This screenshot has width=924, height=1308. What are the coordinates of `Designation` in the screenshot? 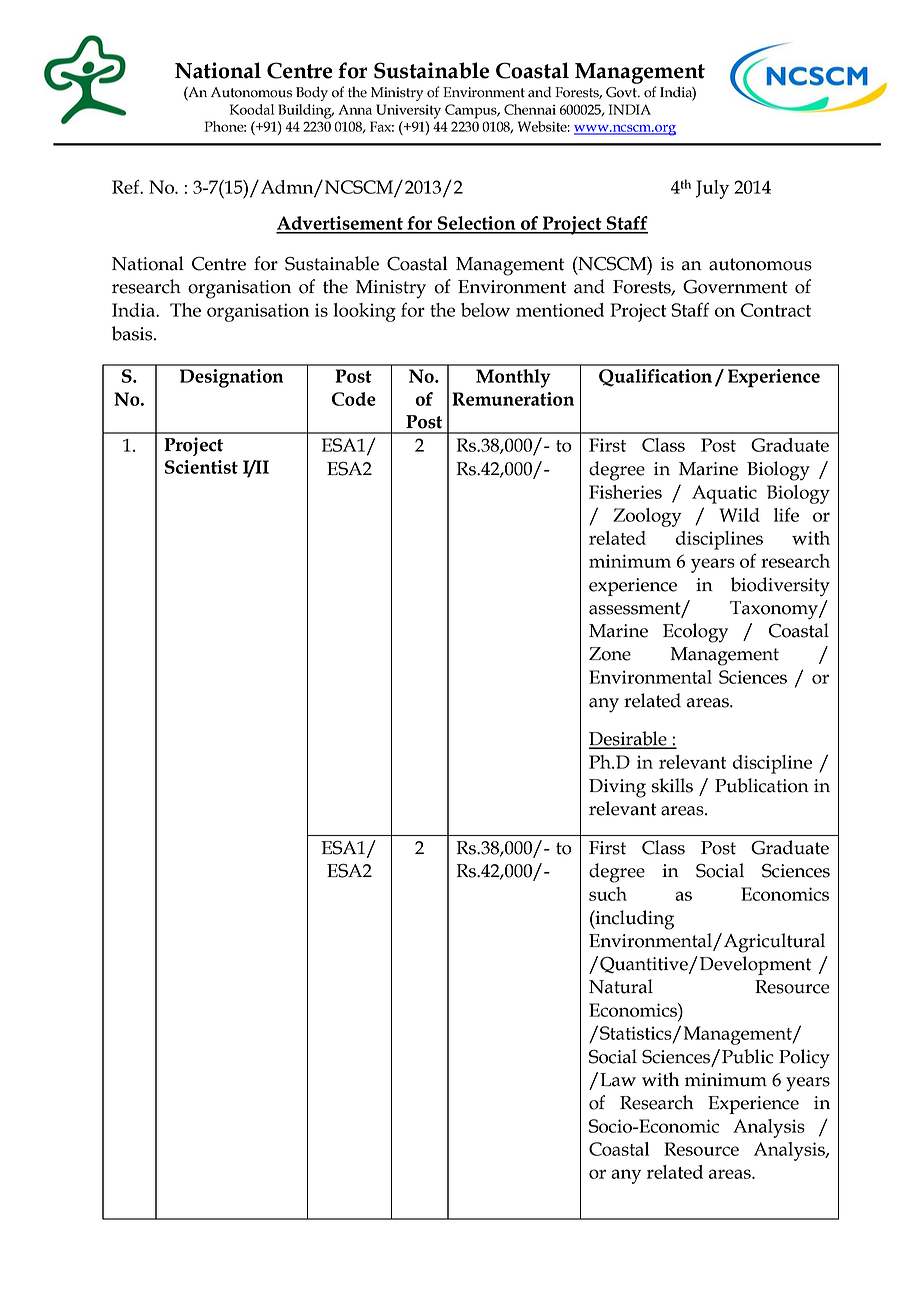 It's located at (231, 378).
